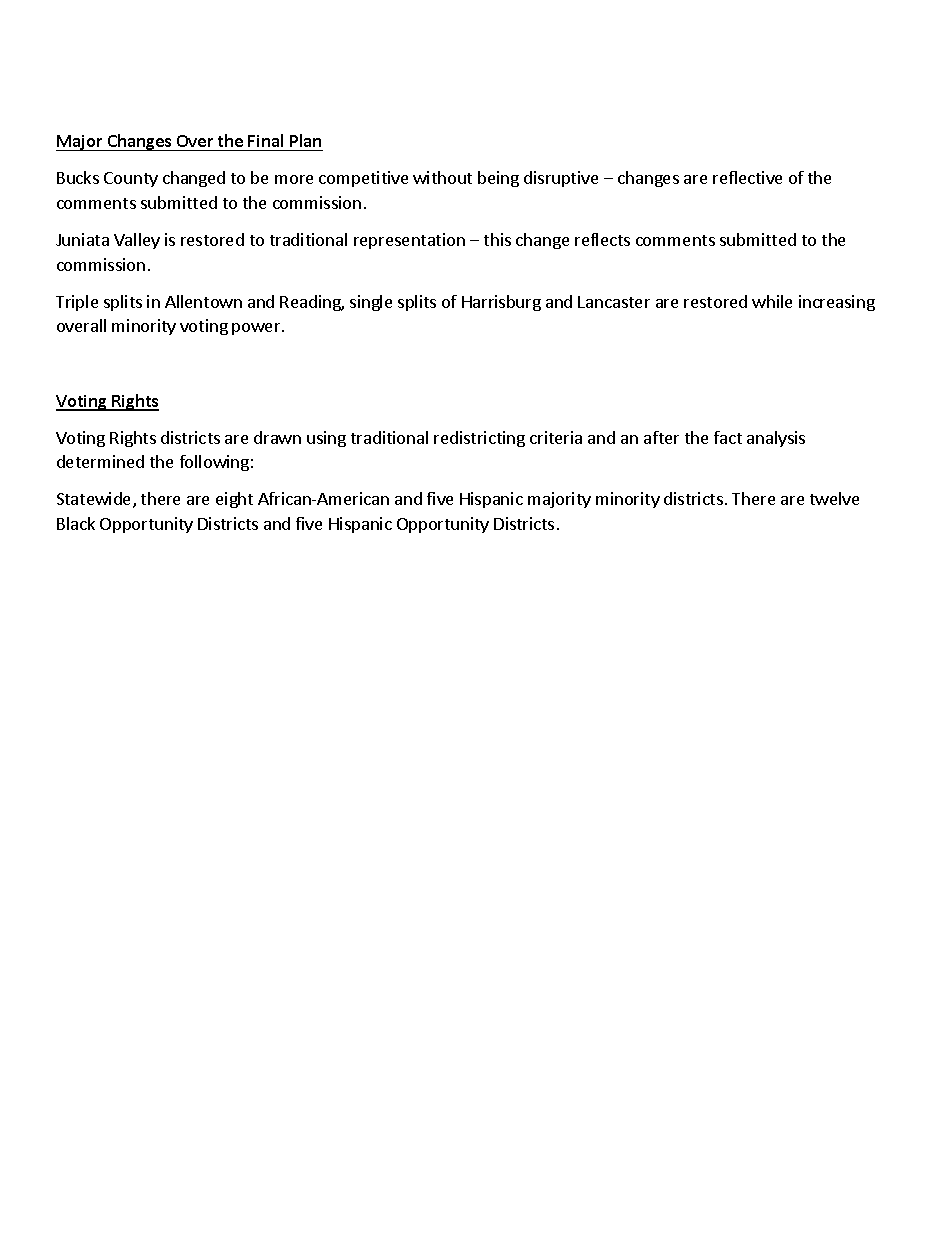  Describe the element at coordinates (728, 437) in the page. I see `fact` at that location.
